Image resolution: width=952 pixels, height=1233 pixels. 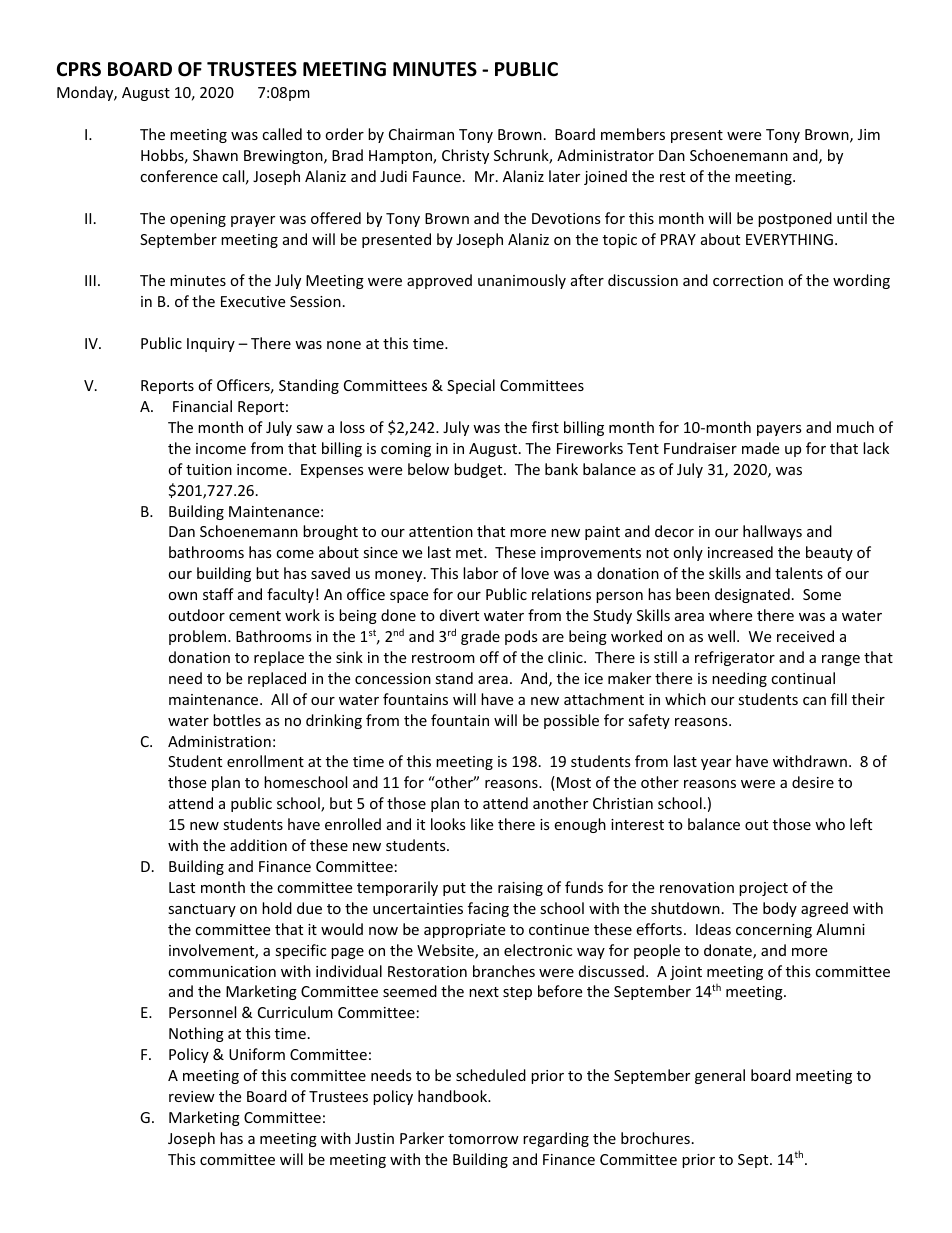 I want to click on handbook, so click(x=454, y=1096).
